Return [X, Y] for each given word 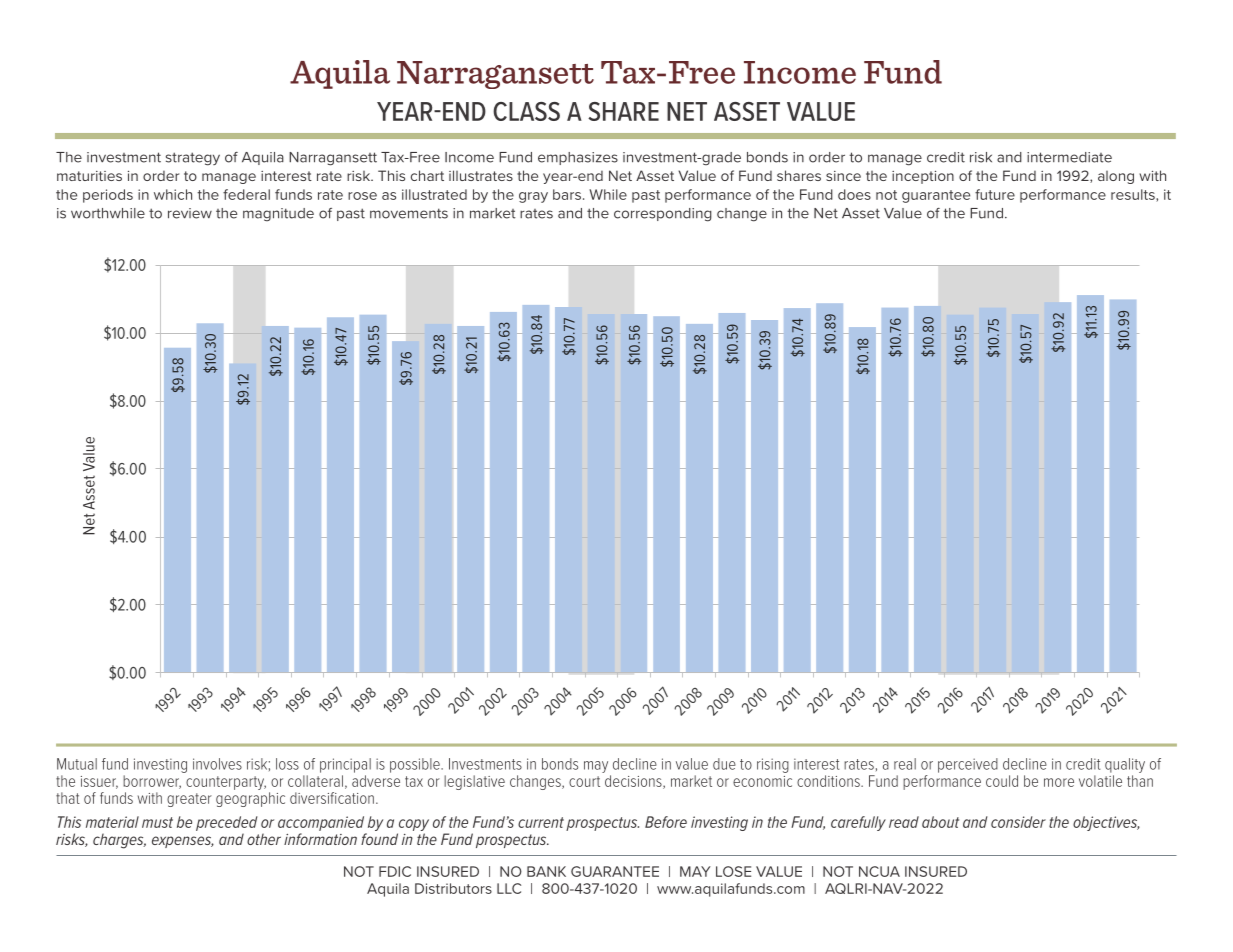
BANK [546, 871]
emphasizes [578, 158]
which [173, 194]
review [190, 213]
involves [217, 764]
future [995, 194]
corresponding [663, 215]
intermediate [1069, 157]
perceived [968, 765]
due [724, 764]
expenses [183, 842]
